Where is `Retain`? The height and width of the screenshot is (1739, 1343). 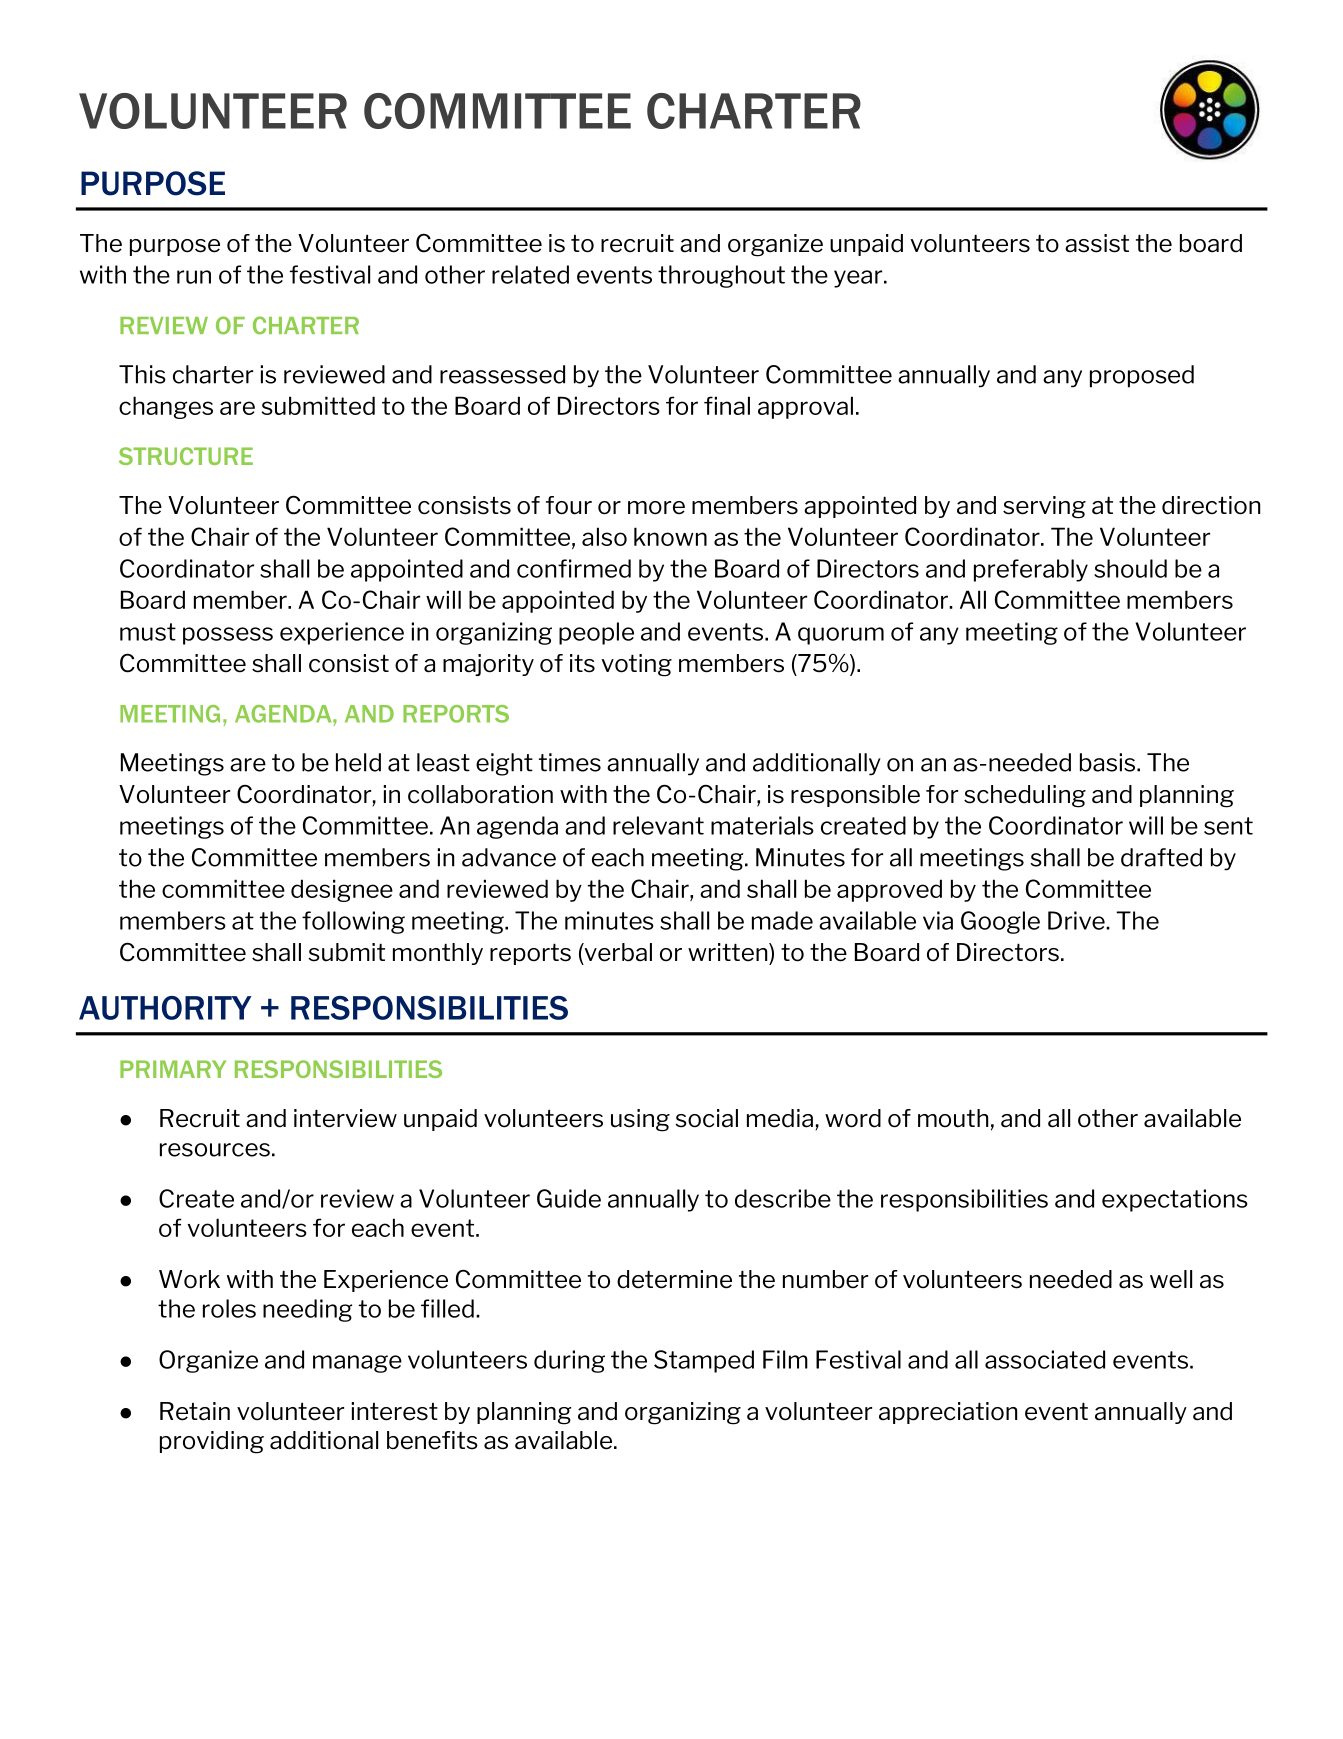
Retain is located at coordinates (195, 1411).
